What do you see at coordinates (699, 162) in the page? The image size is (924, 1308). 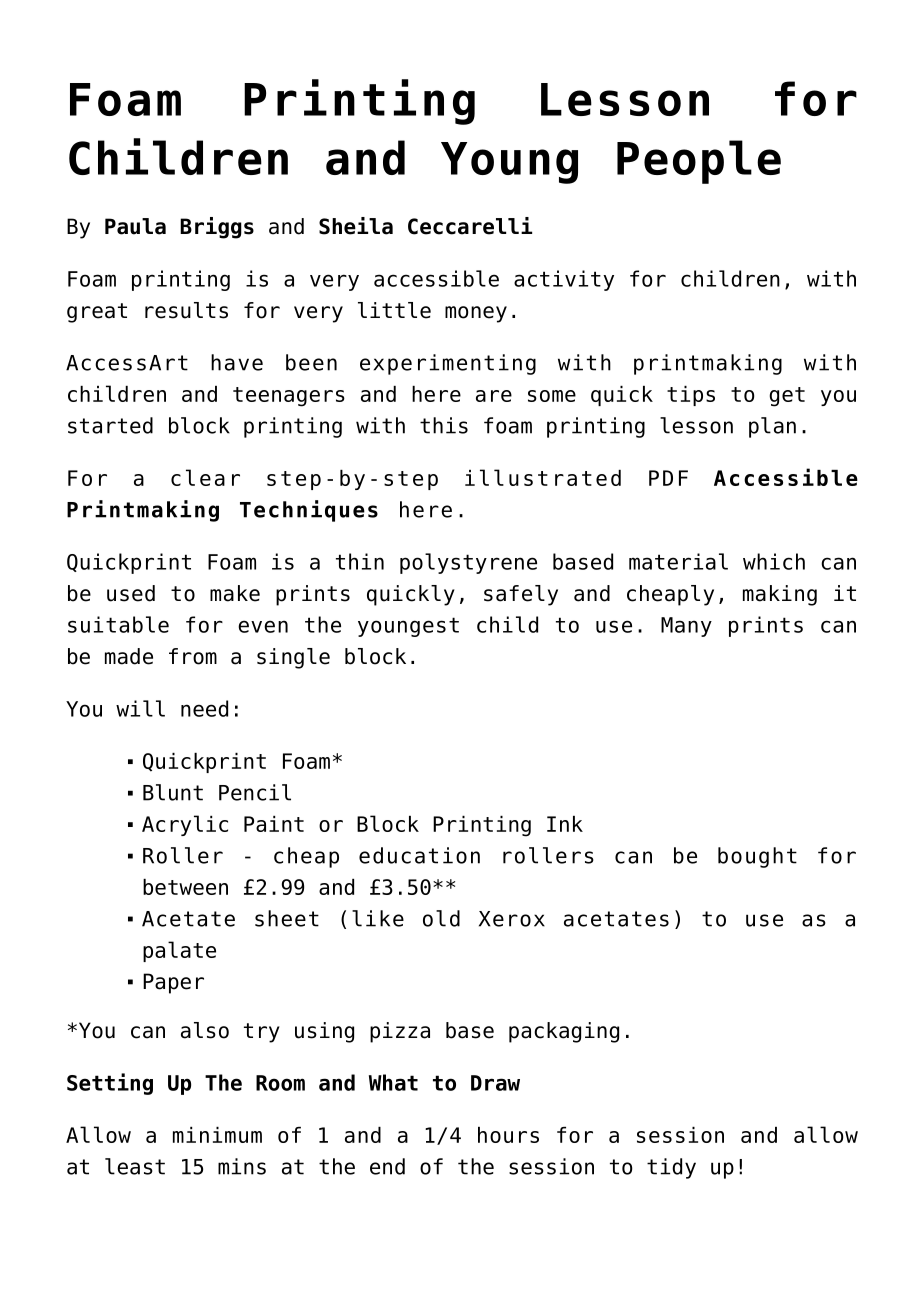 I see `People` at bounding box center [699, 162].
